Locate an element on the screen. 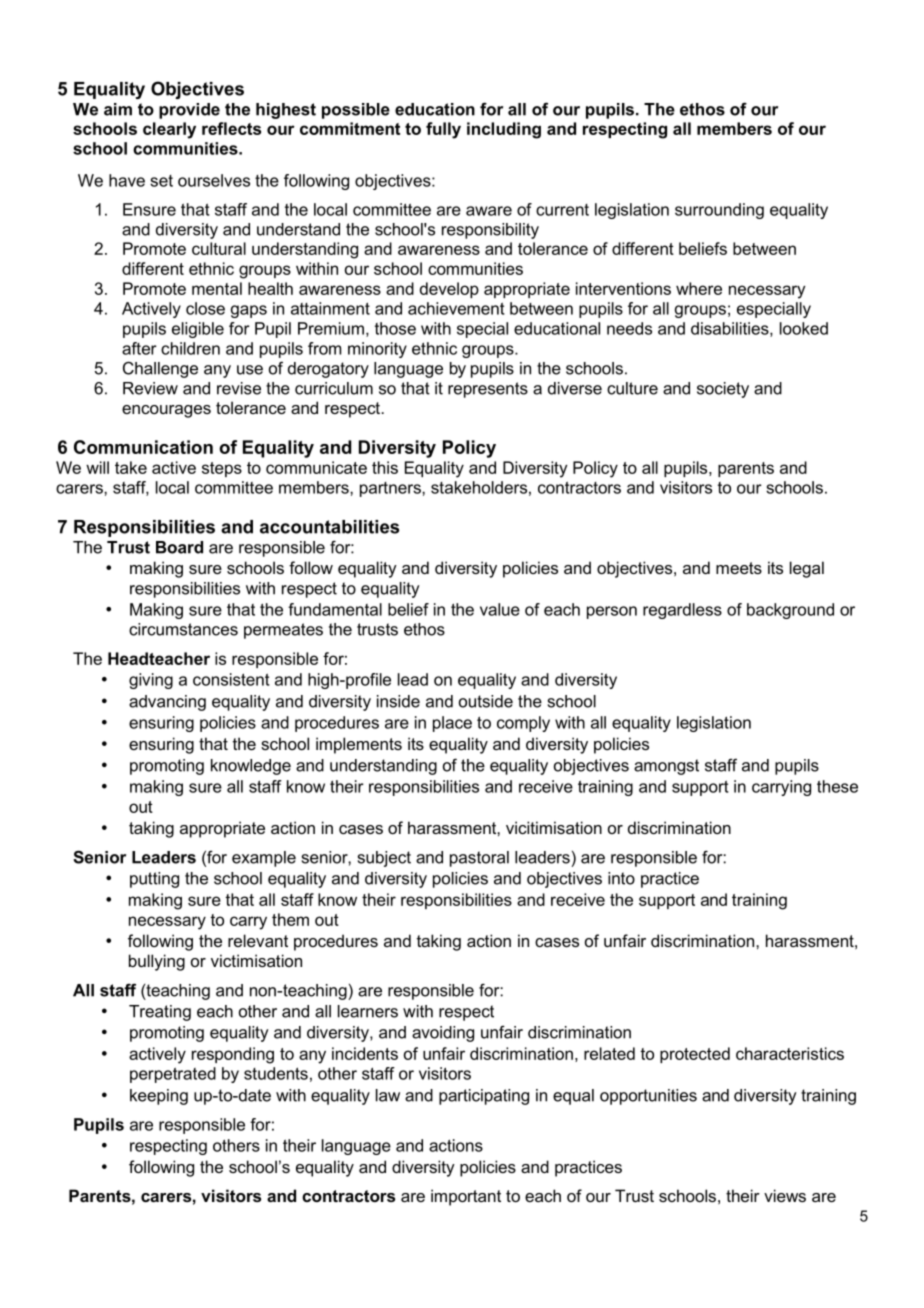 The height and width of the screenshot is (1308, 924). pastoral is located at coordinates (479, 859).
